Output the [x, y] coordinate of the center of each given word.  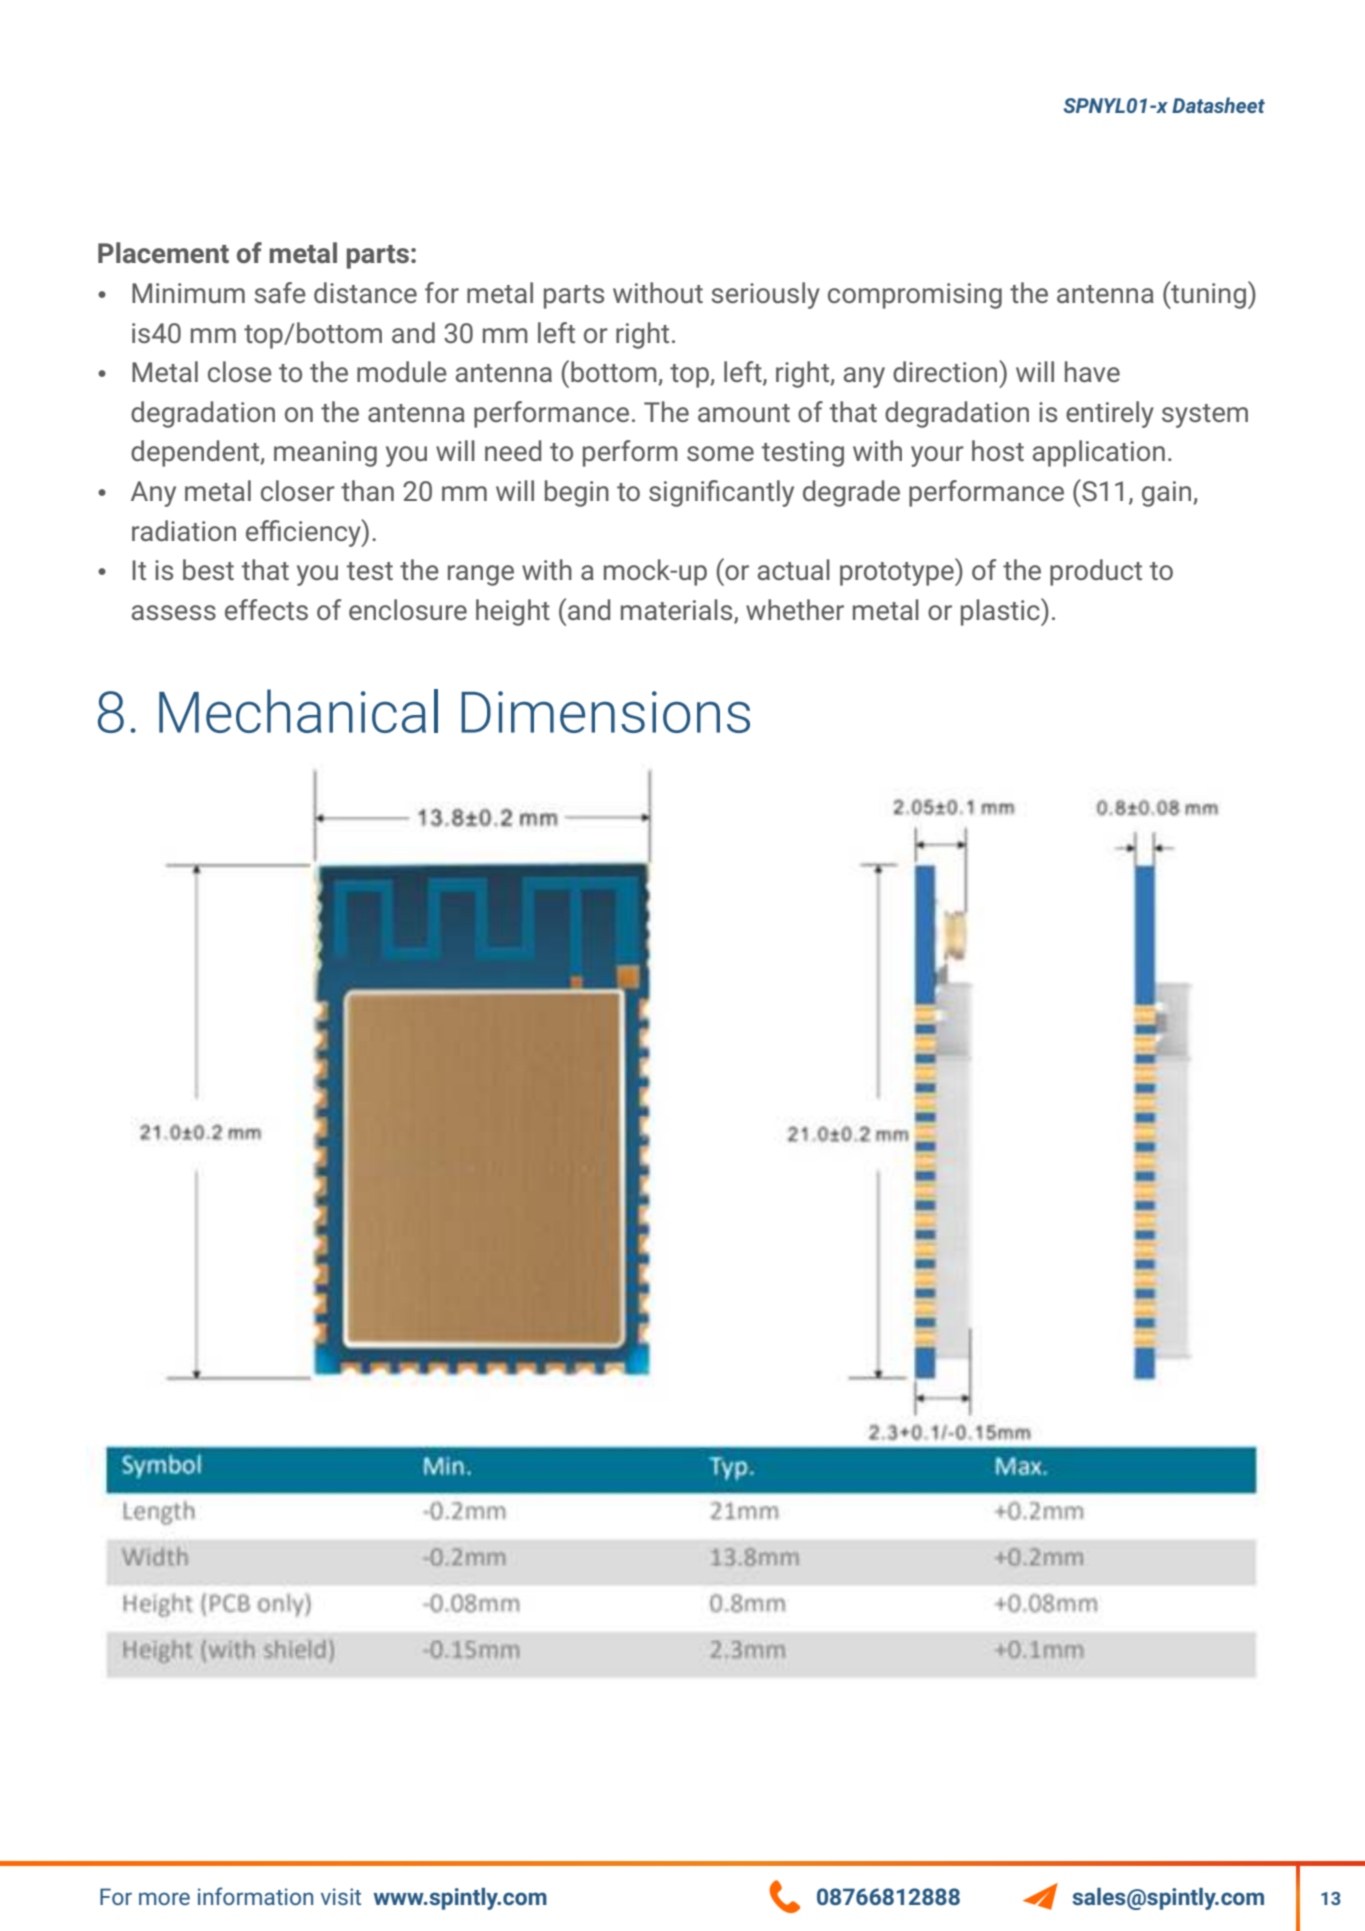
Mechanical [298, 711]
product [1096, 572]
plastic [1001, 612]
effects [266, 609]
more [164, 1898]
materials [678, 611]
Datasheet [1218, 105]
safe [280, 292]
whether [795, 609]
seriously [765, 295]
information [255, 1896]
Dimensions [605, 712]
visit [341, 1896]
